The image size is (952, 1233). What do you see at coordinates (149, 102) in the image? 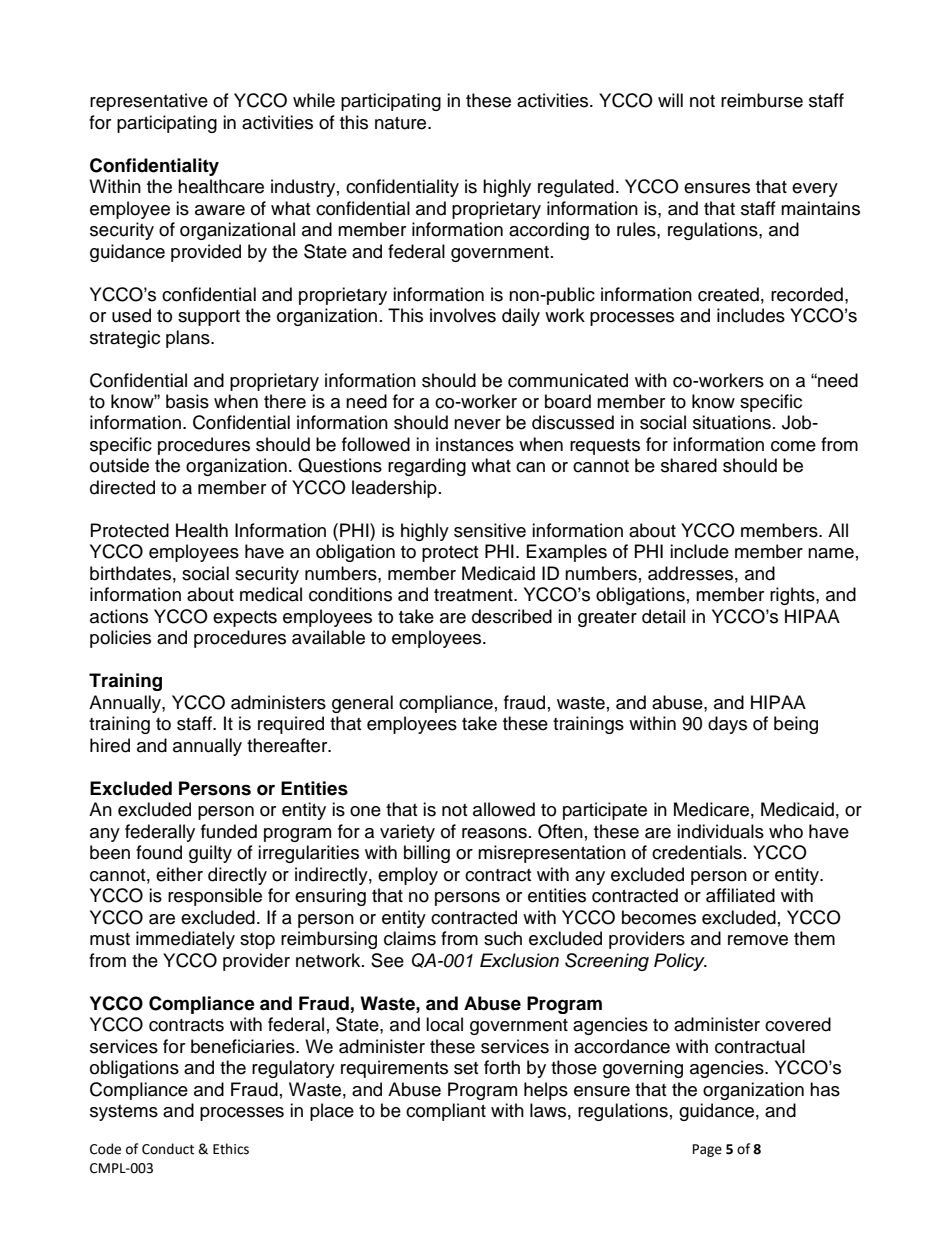
I see `representative` at bounding box center [149, 102].
